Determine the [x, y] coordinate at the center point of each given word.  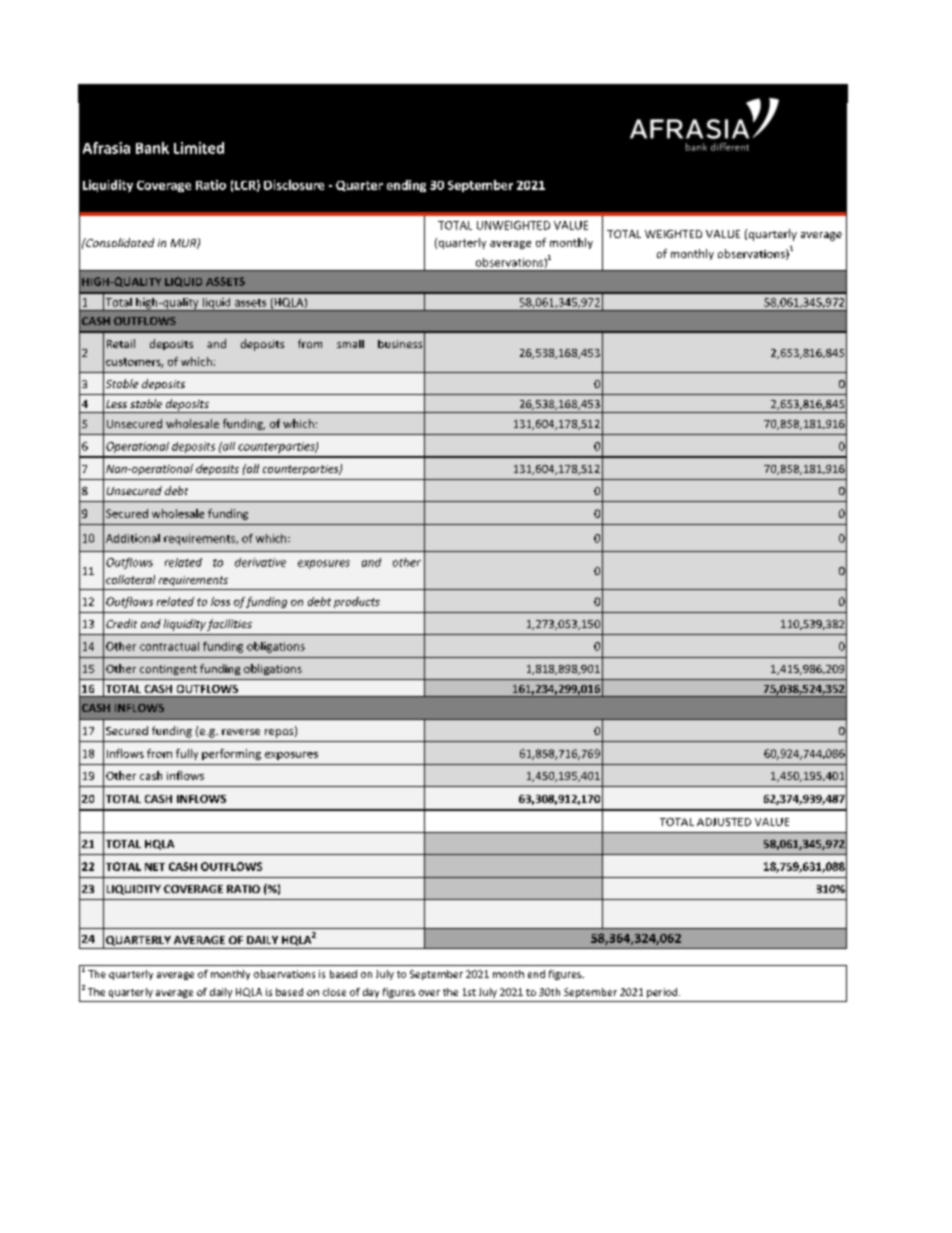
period [663, 993]
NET [155, 867]
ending [406, 186]
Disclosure [294, 185]
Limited [199, 148]
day [371, 993]
